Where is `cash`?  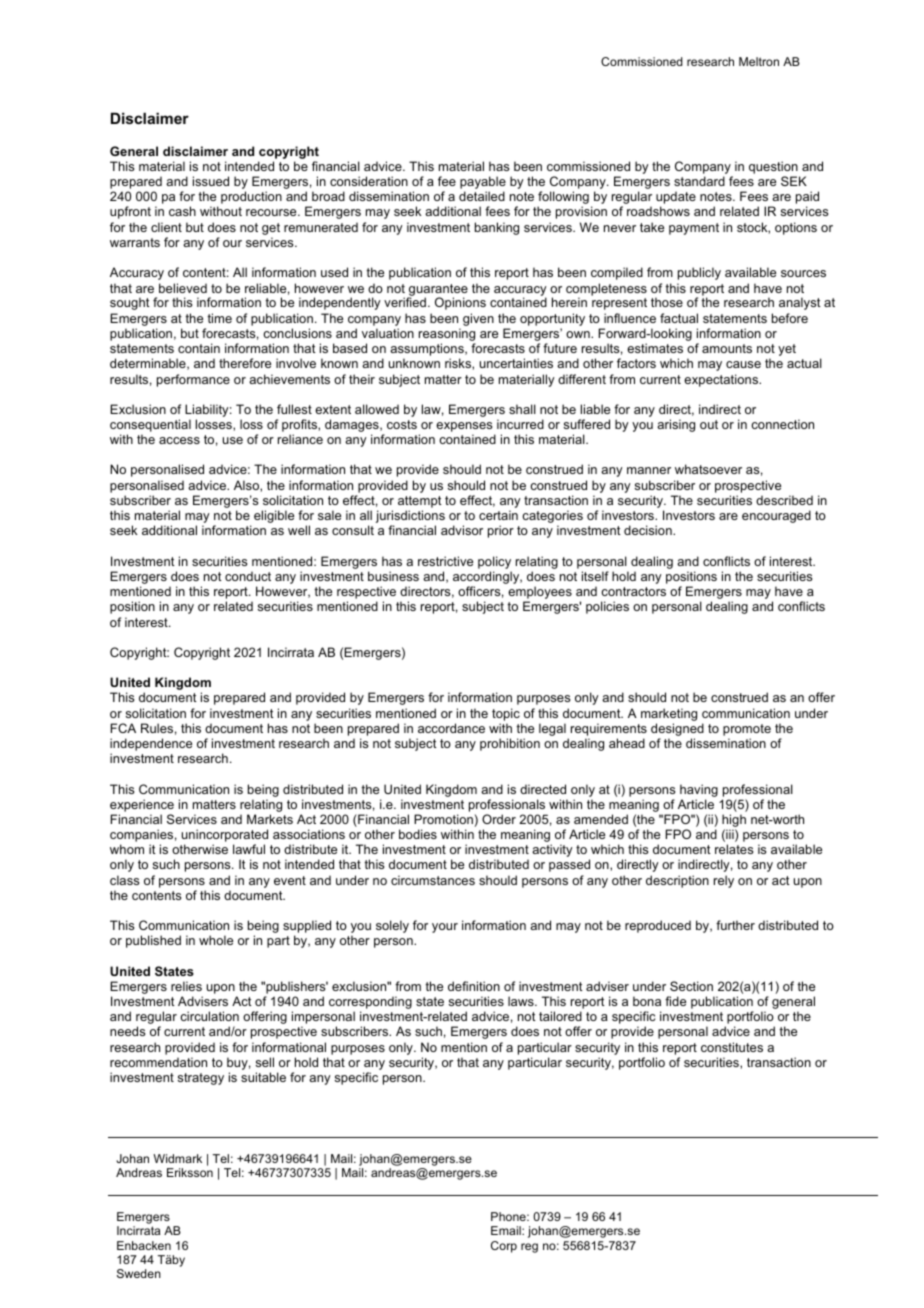 cash is located at coordinates (182, 211).
